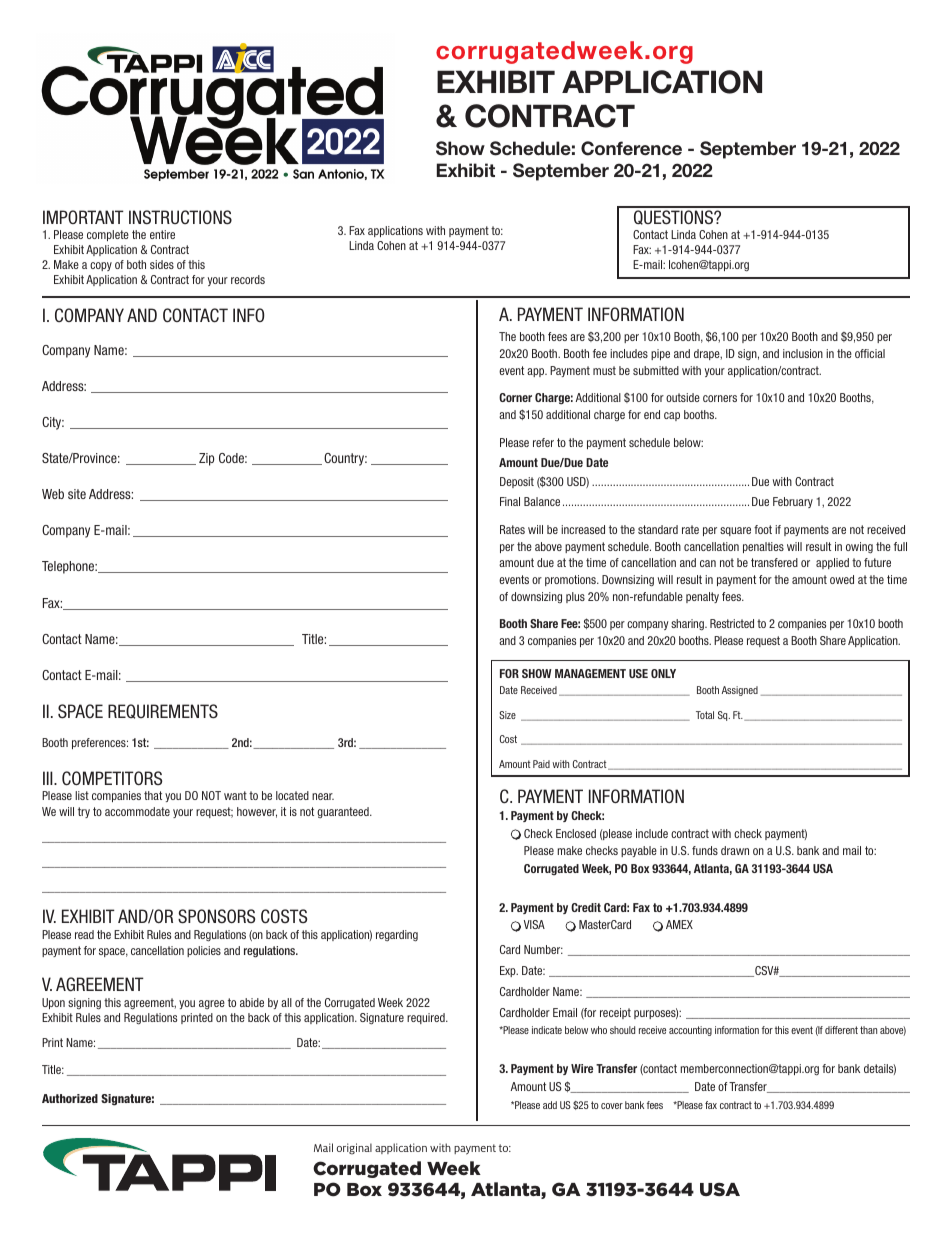 The image size is (952, 1233). What do you see at coordinates (735, 850) in the image?
I see `drawn` at bounding box center [735, 850].
